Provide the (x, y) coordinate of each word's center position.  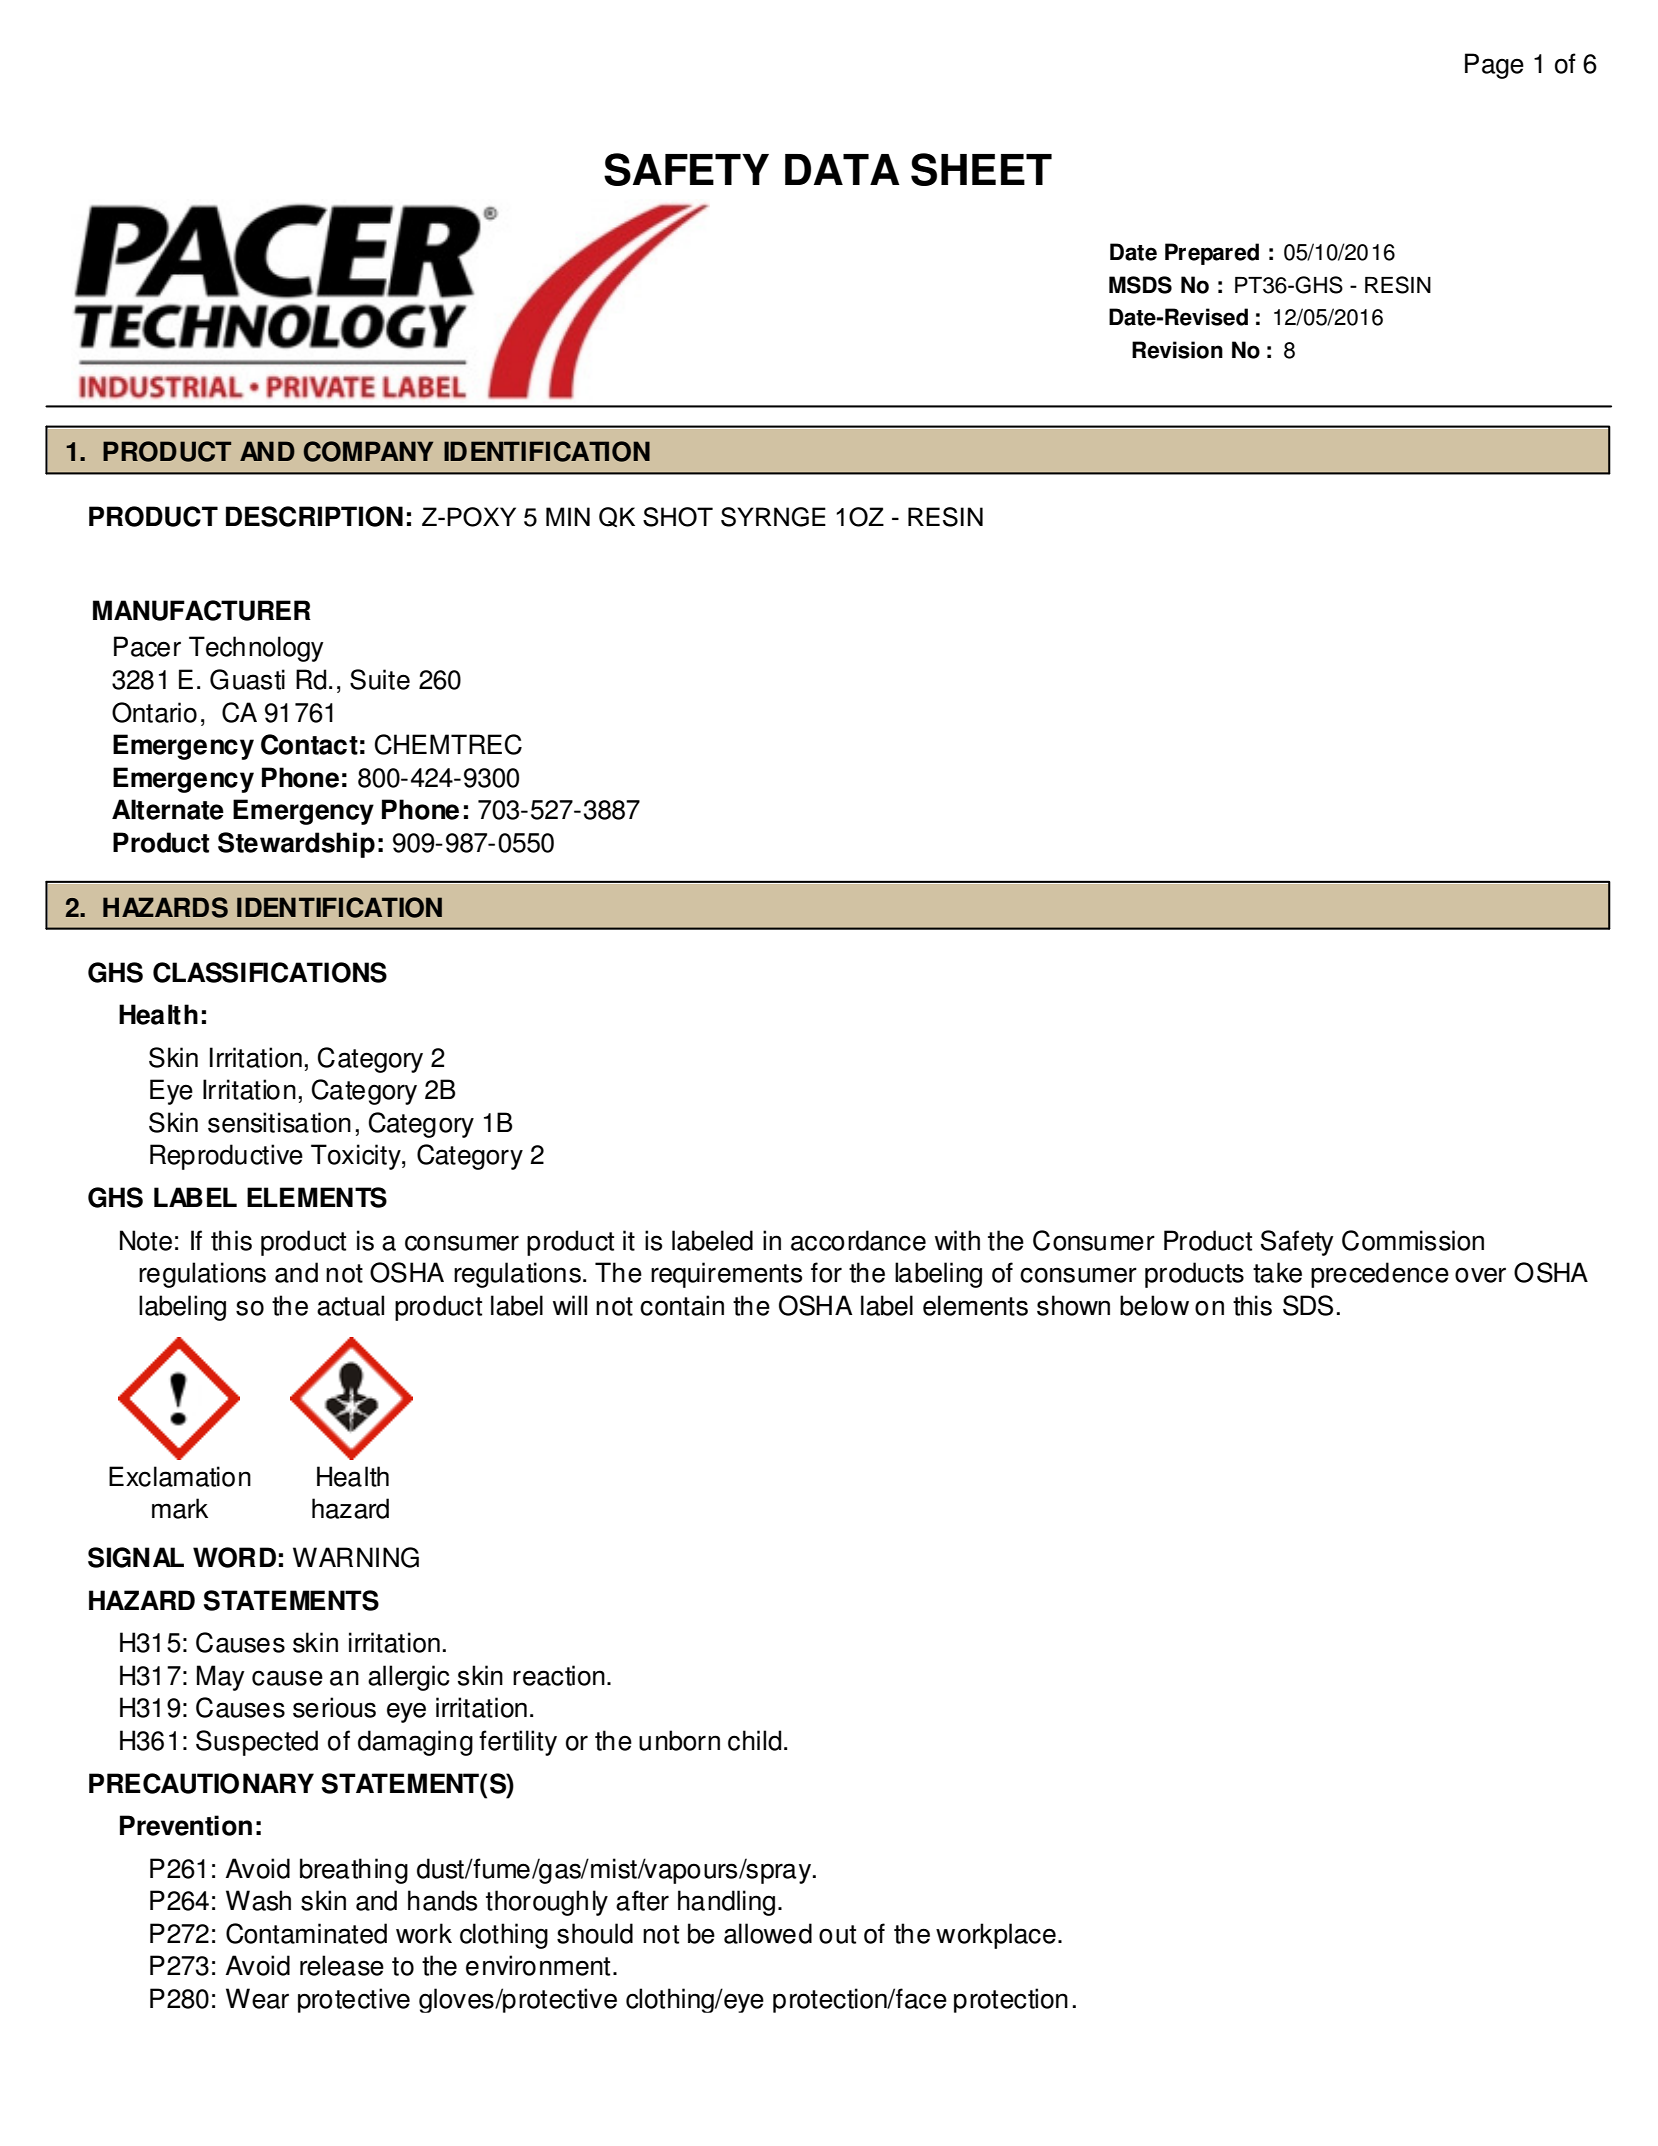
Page (1494, 66)
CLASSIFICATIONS (270, 972)
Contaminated (306, 1933)
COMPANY (368, 451)
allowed (768, 1933)
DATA (842, 169)
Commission (1413, 1240)
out (837, 1934)
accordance (858, 1240)
